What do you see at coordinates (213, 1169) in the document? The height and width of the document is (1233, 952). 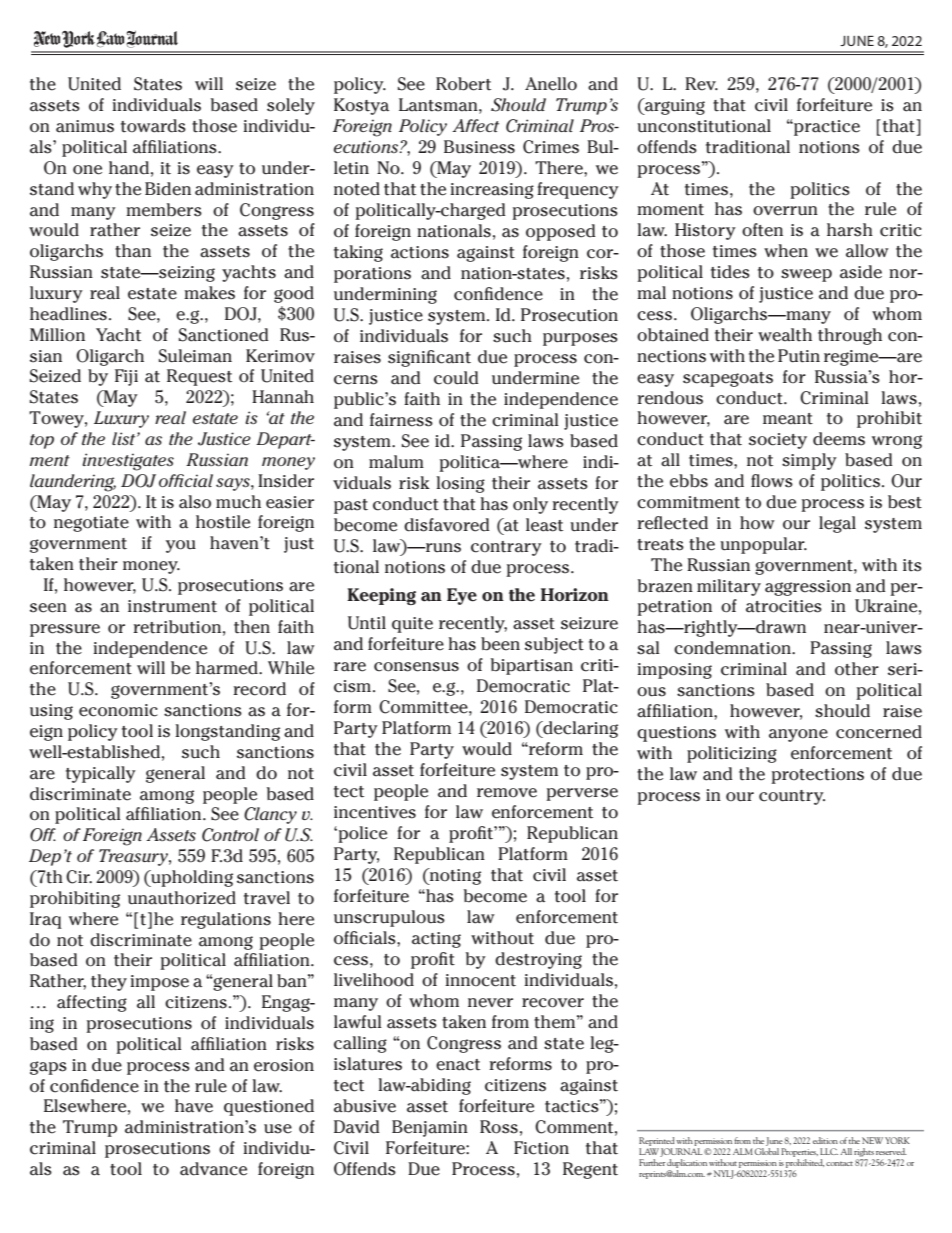 I see `advance` at bounding box center [213, 1169].
